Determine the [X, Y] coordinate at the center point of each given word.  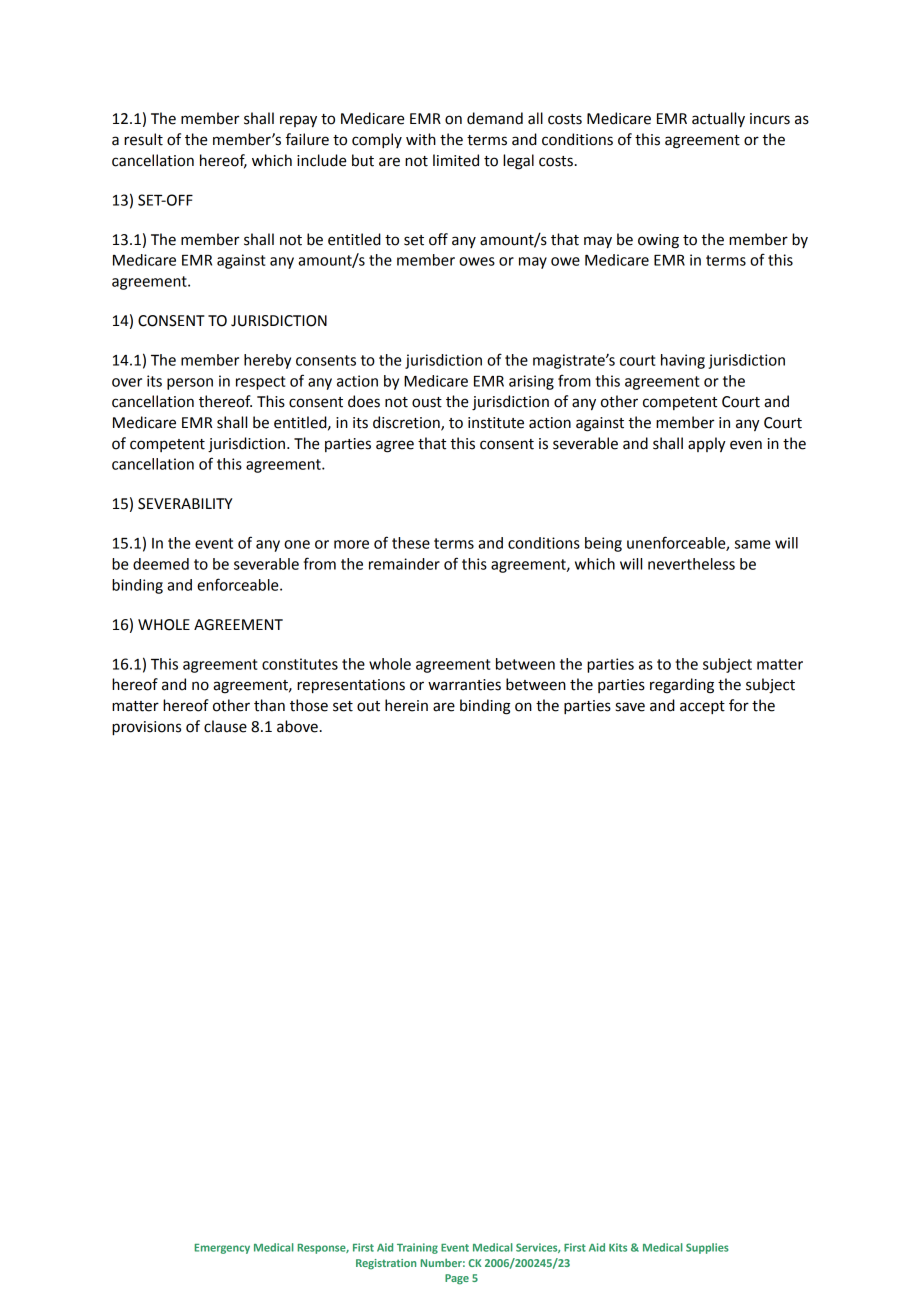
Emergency [222, 1249]
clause [225, 726]
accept [702, 707]
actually [718, 120]
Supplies [707, 1248]
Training [417, 1248]
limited [456, 160]
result [143, 139]
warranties [464, 685]
